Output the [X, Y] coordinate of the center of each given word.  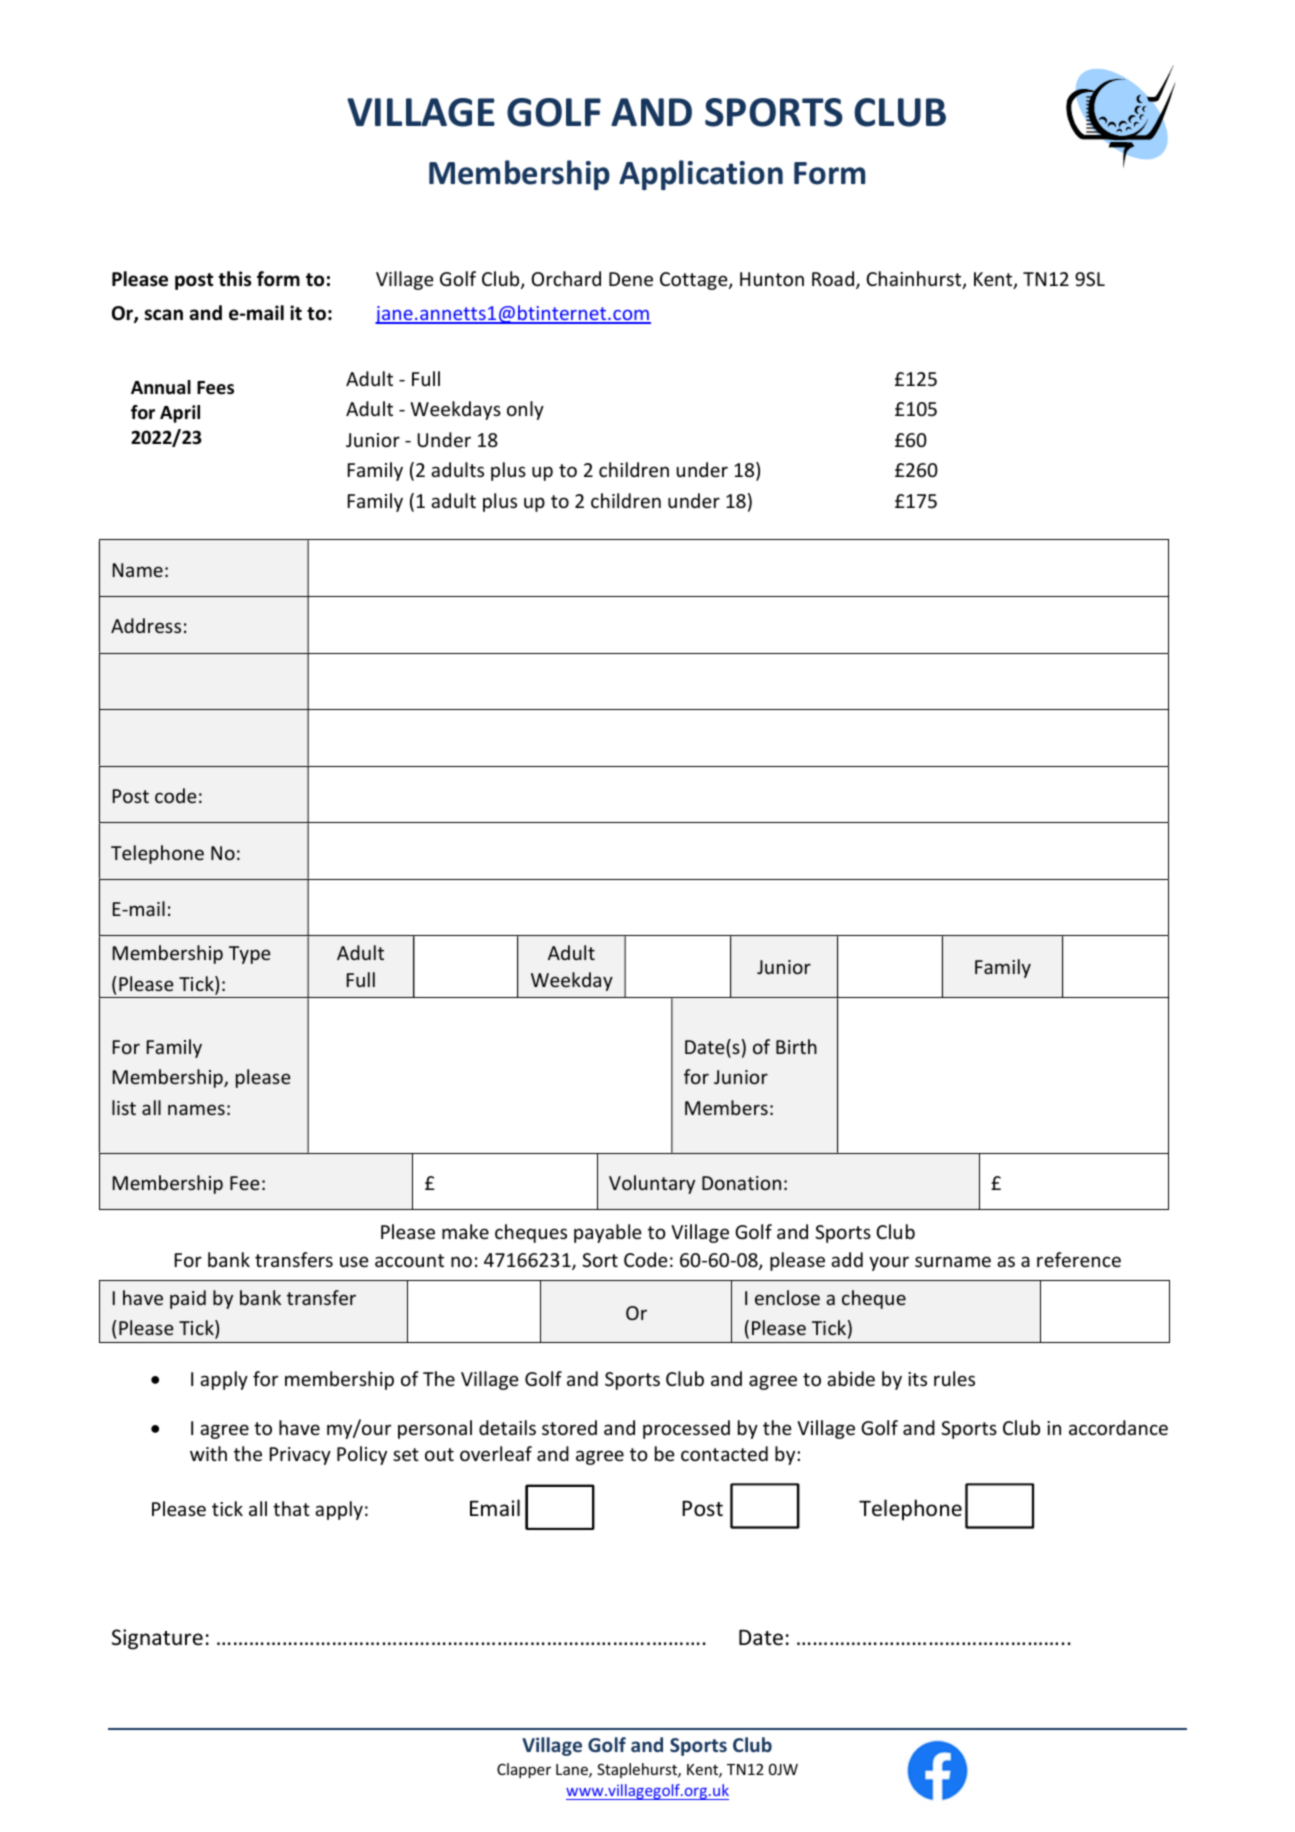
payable [608, 1233]
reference [1079, 1259]
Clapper [524, 1770]
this [234, 279]
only [525, 410]
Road [834, 280]
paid [188, 1299]
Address [146, 625]
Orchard [566, 278]
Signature [157, 1639]
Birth [796, 1046]
